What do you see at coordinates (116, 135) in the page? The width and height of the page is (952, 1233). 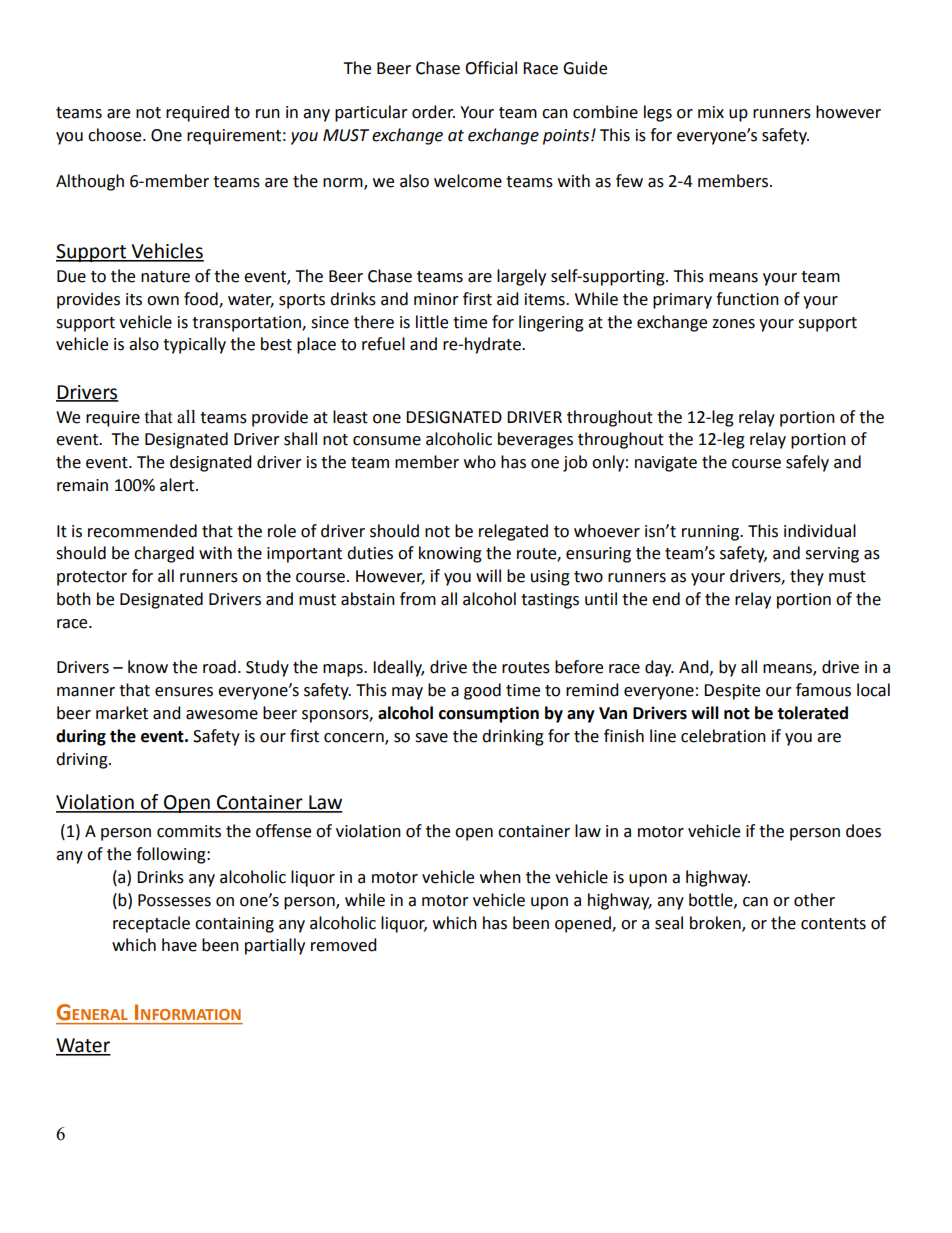 I see `choose` at bounding box center [116, 135].
